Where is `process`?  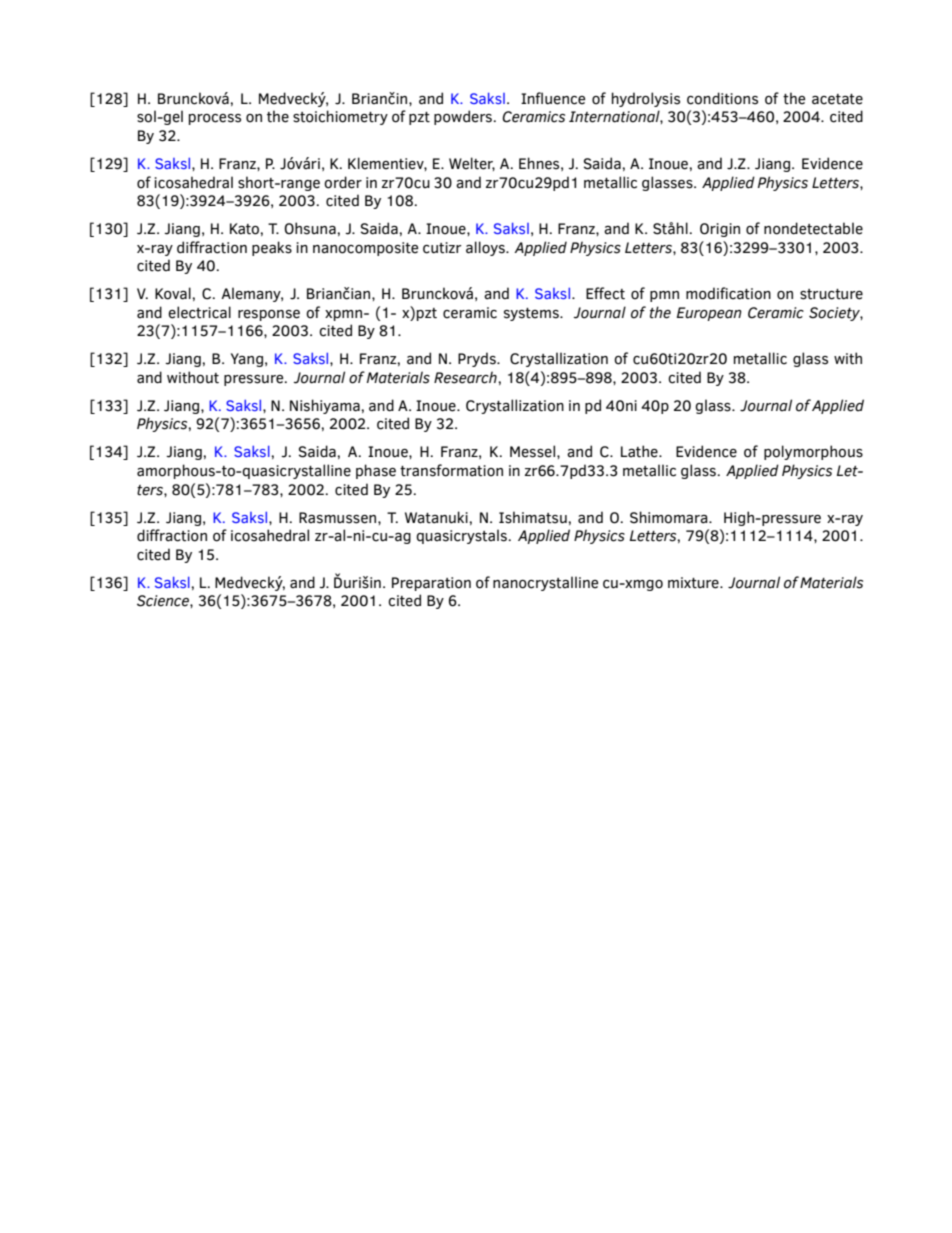
process is located at coordinates (215, 119).
